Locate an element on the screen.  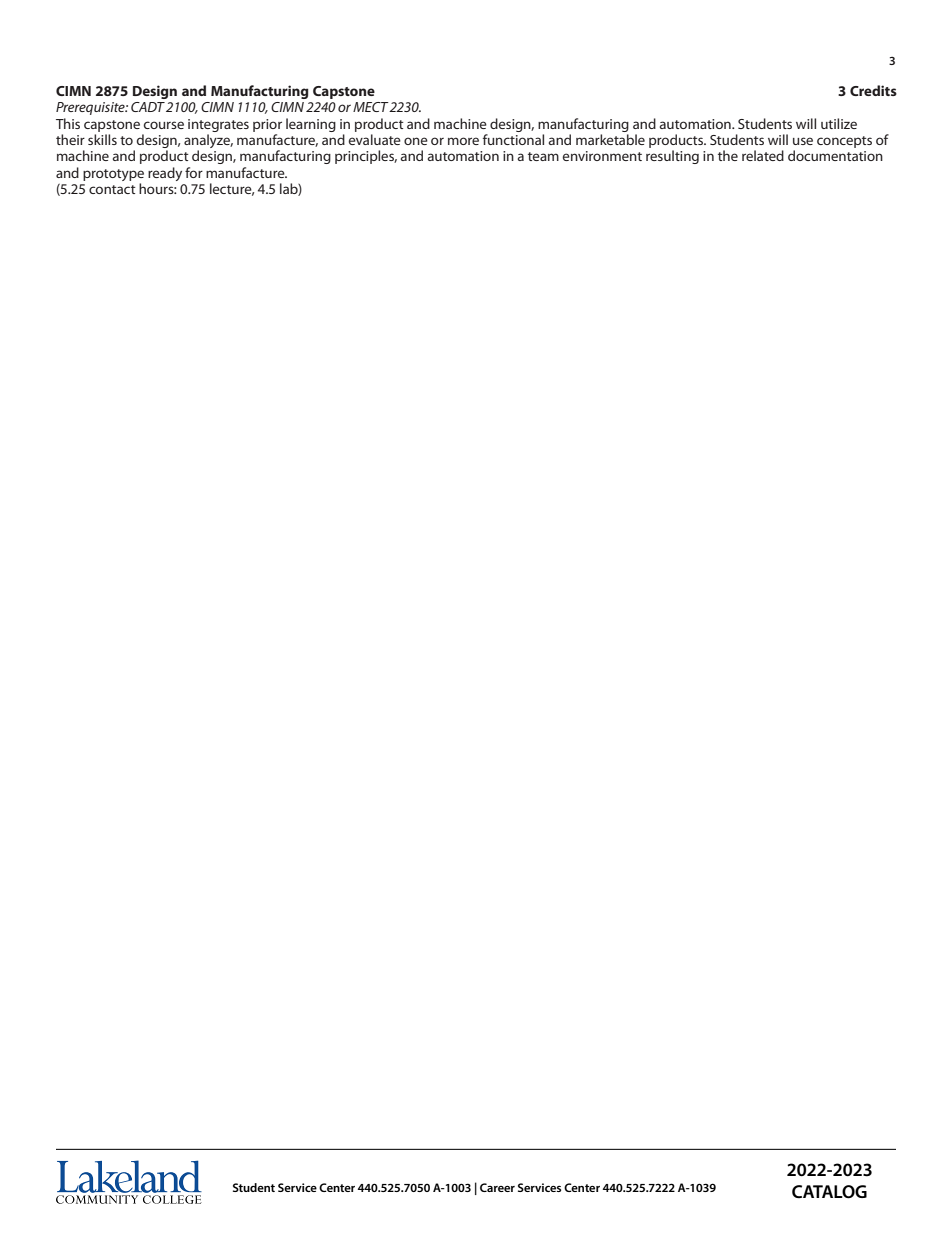
use is located at coordinates (803, 141).
